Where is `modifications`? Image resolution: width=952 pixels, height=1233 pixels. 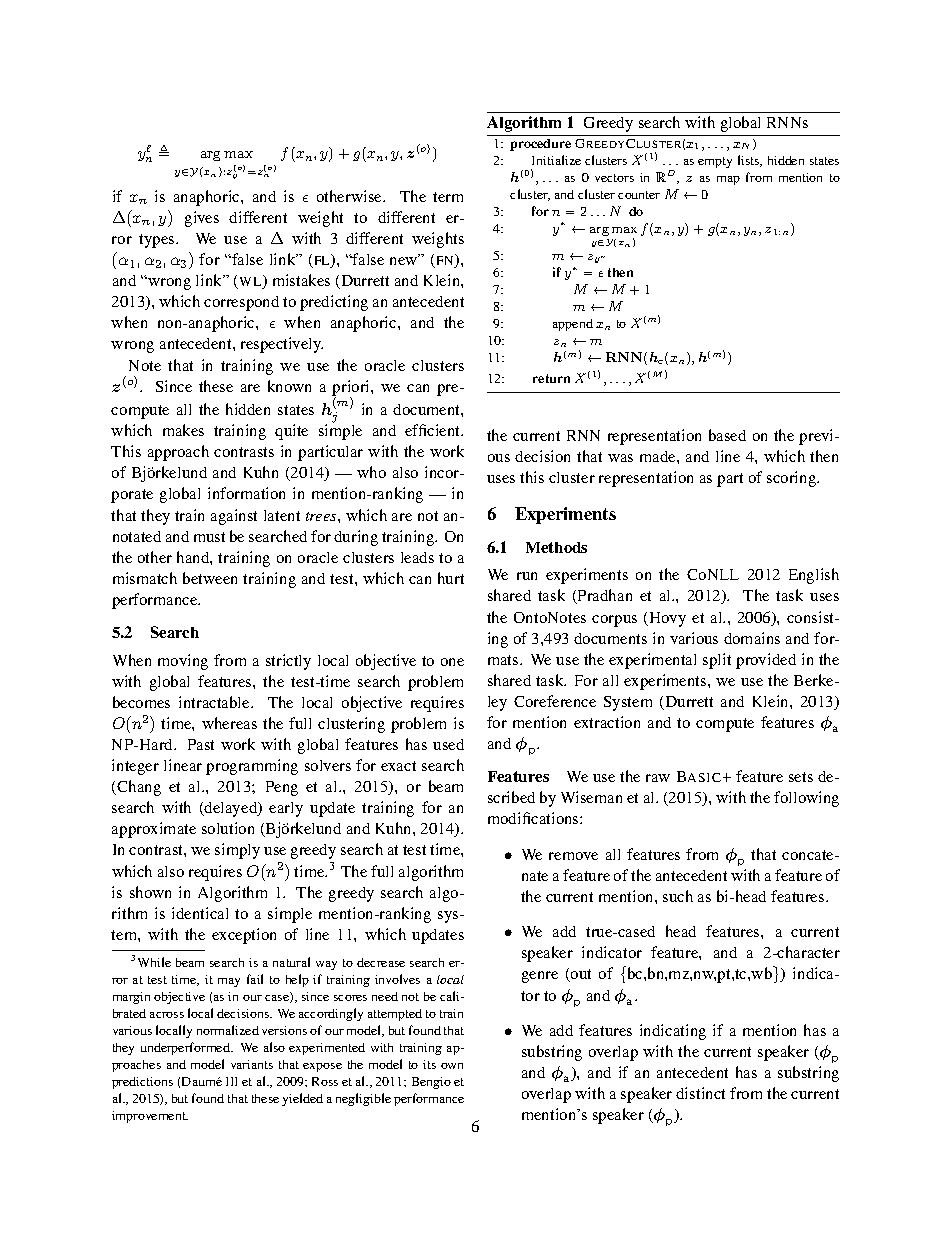 modifications is located at coordinates (534, 818).
